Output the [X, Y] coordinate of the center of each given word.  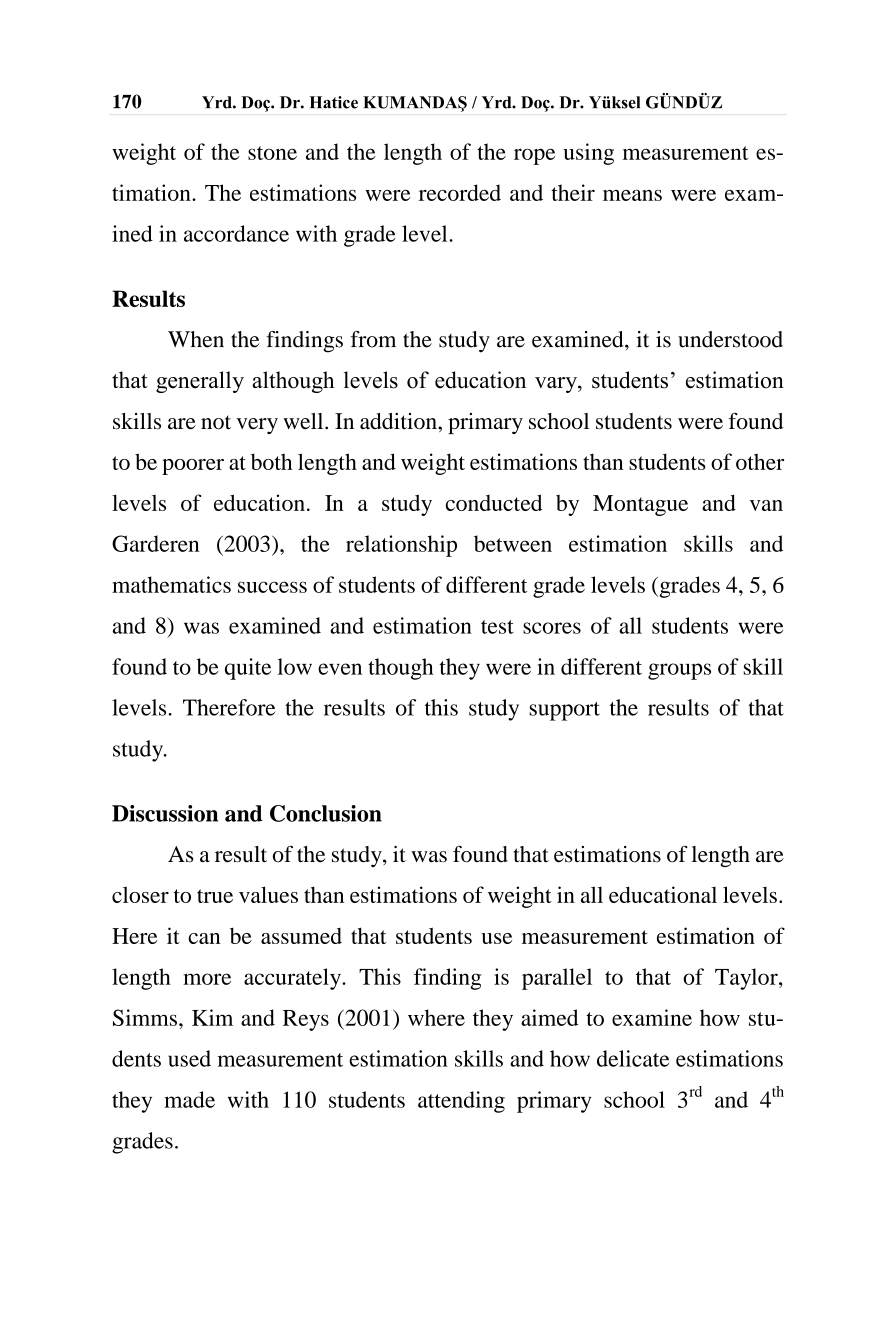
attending [461, 1102]
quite [248, 669]
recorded [460, 192]
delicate [633, 1058]
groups [679, 671]
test [497, 627]
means [632, 195]
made [189, 1099]
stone [272, 153]
